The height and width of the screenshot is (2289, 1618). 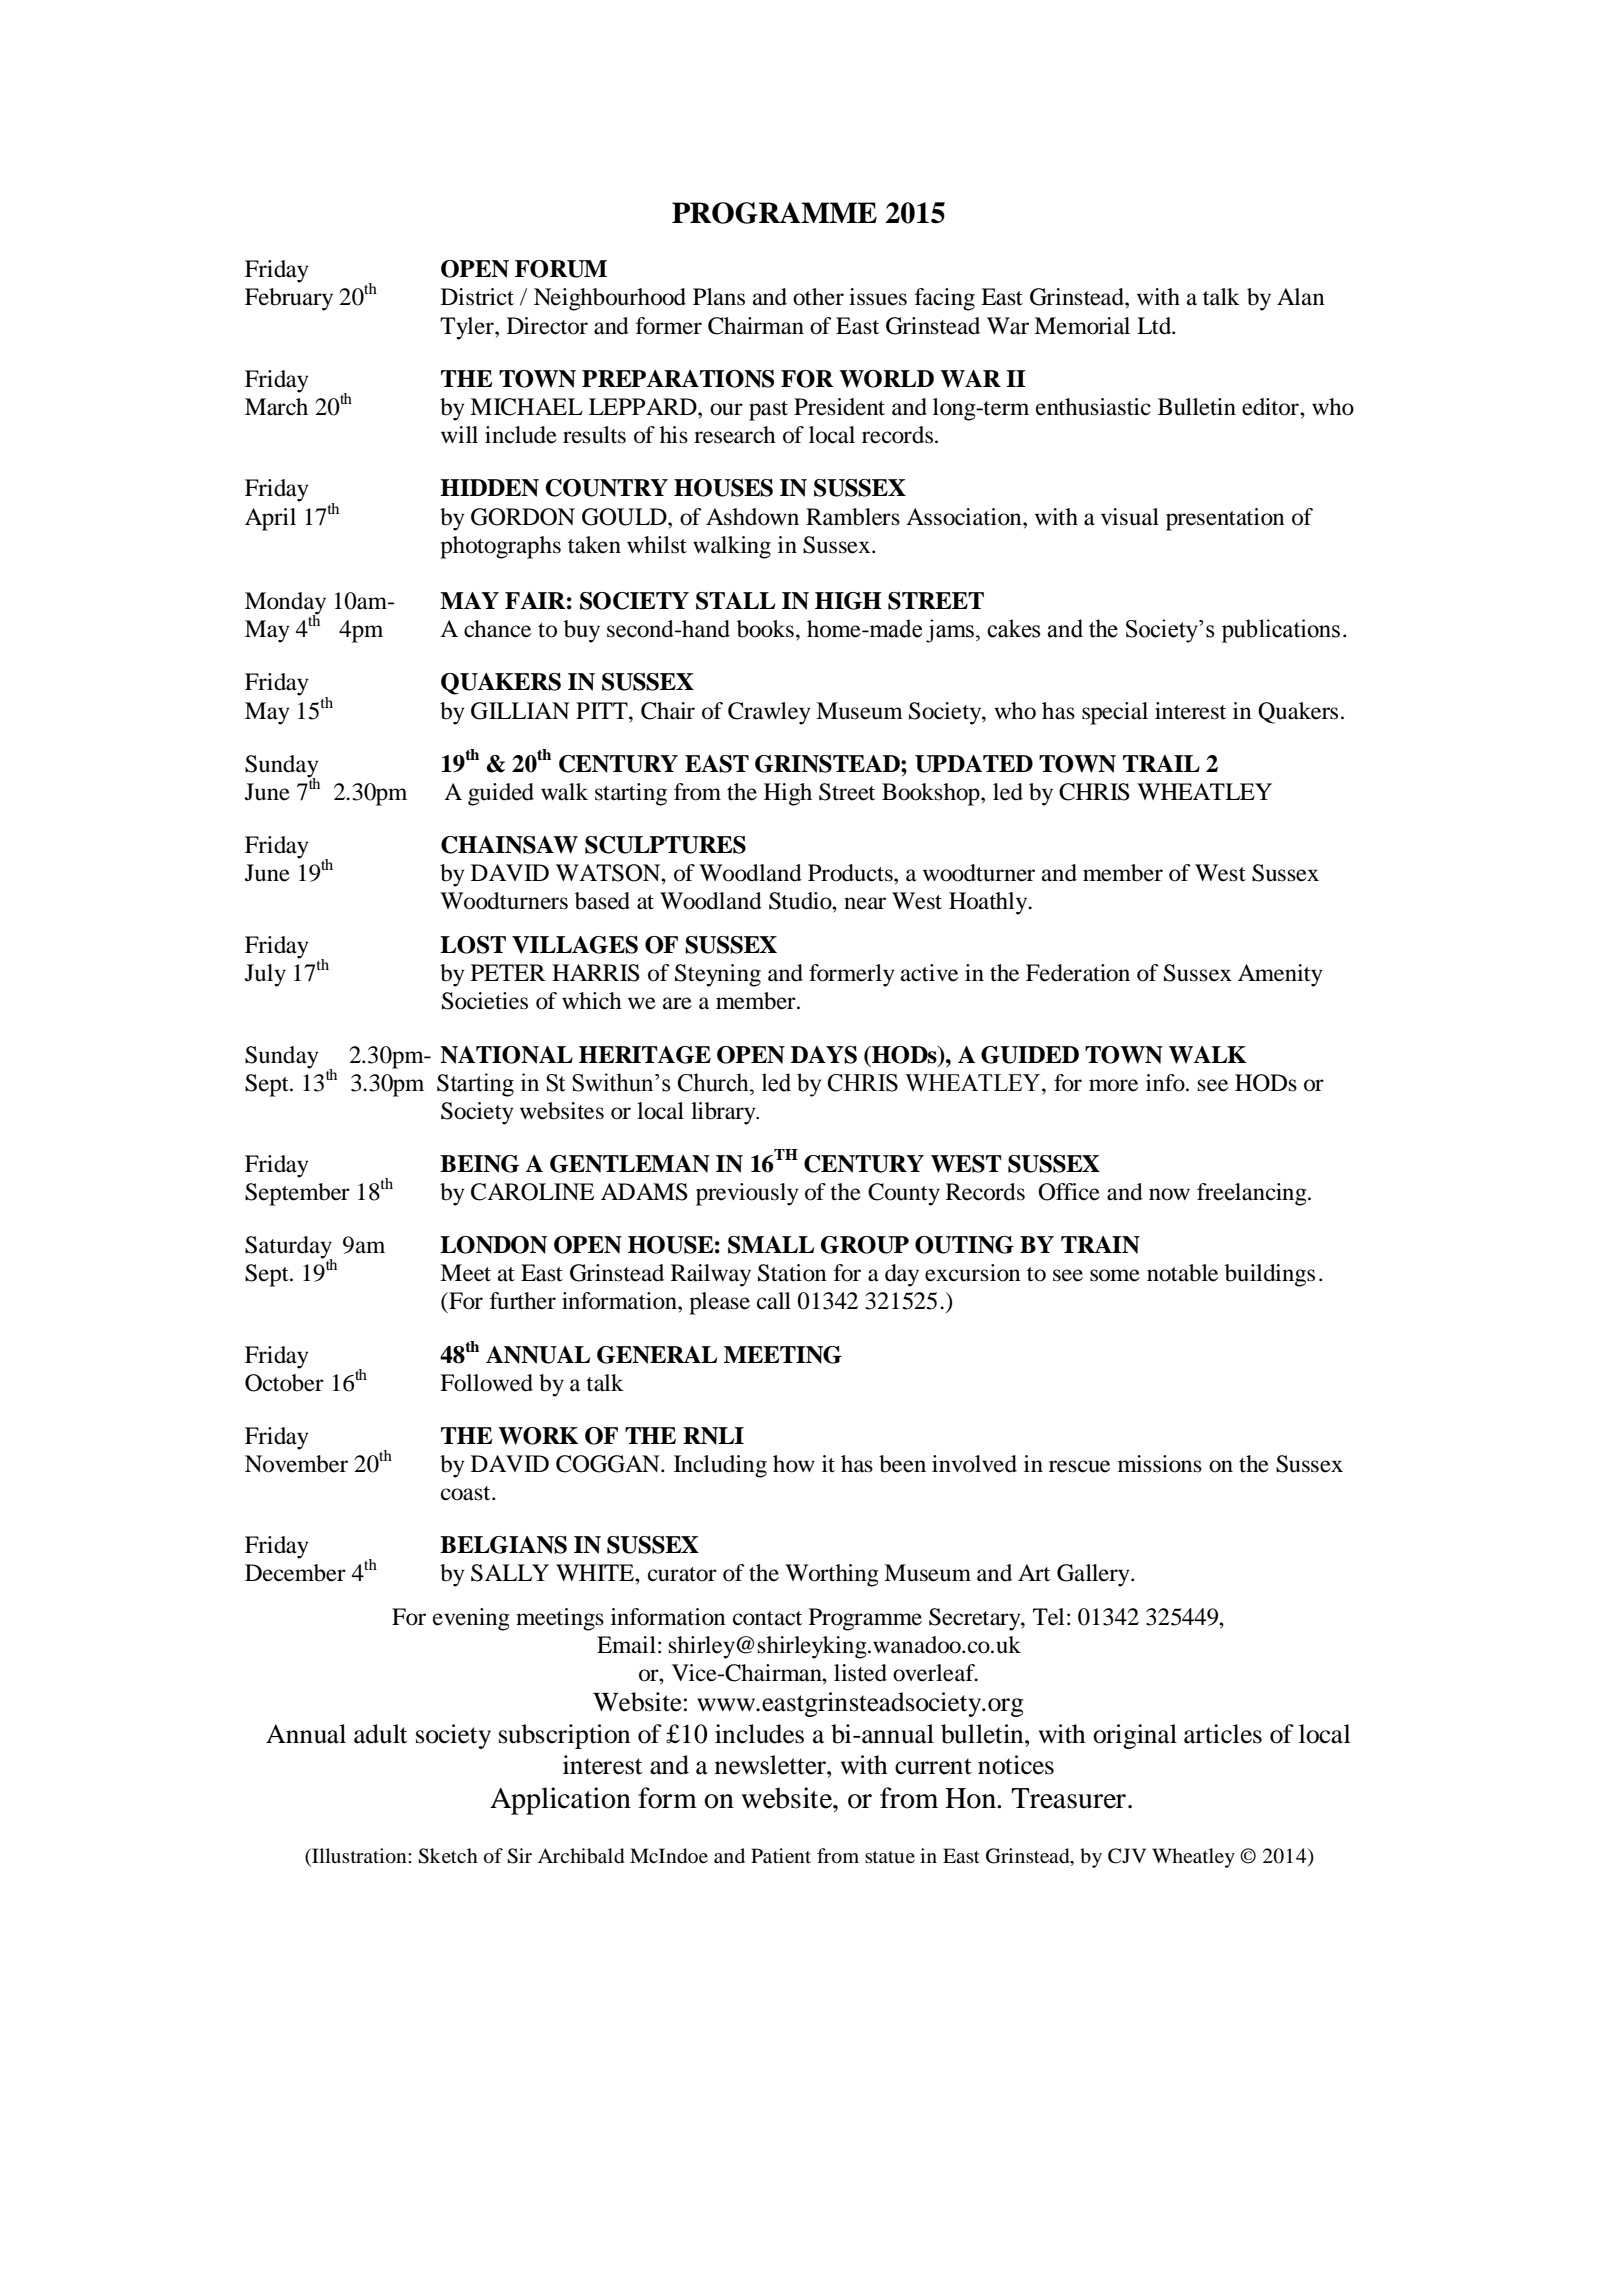 What do you see at coordinates (468, 328) in the screenshot?
I see `Tyler` at bounding box center [468, 328].
